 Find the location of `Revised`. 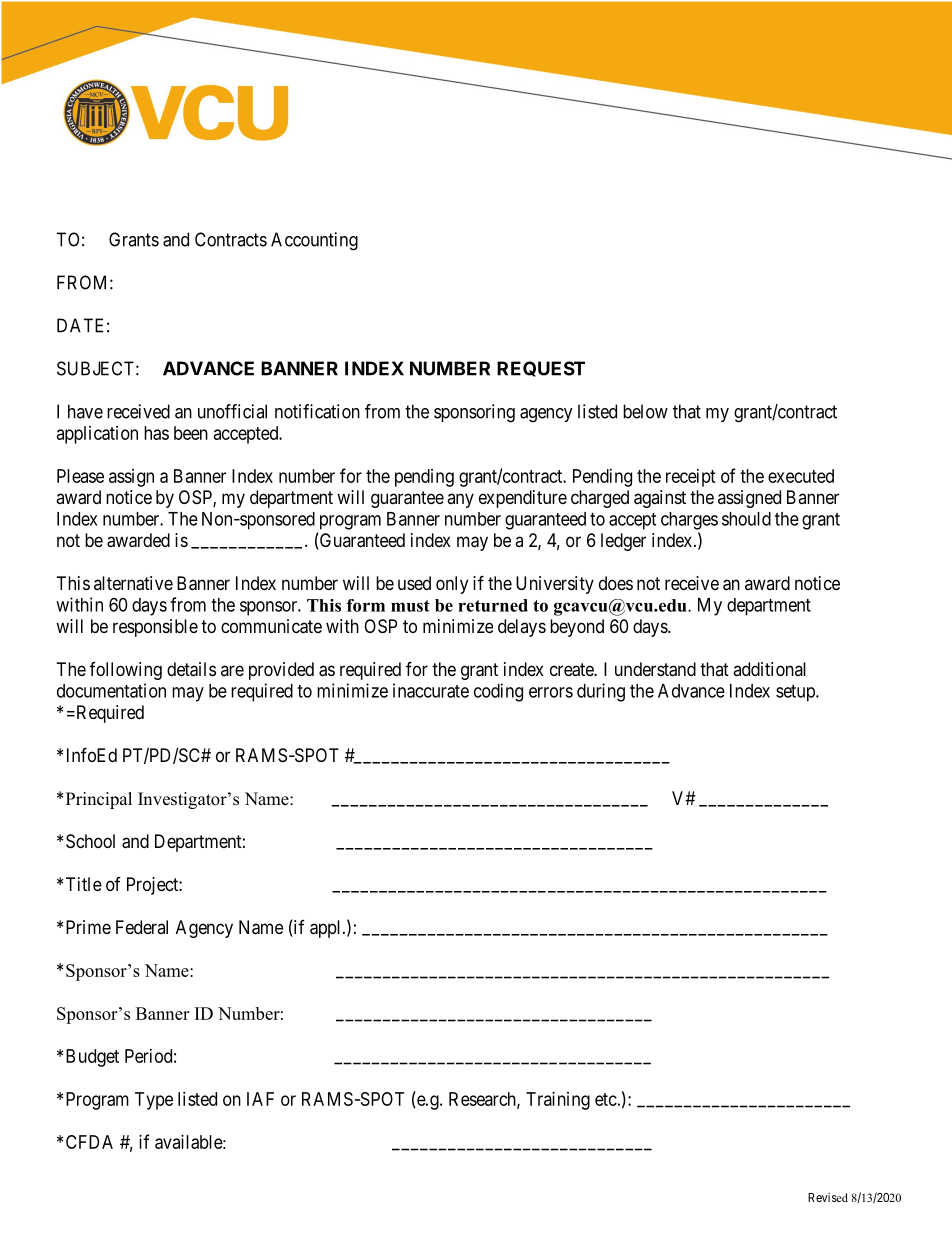

Revised is located at coordinates (828, 1197).
